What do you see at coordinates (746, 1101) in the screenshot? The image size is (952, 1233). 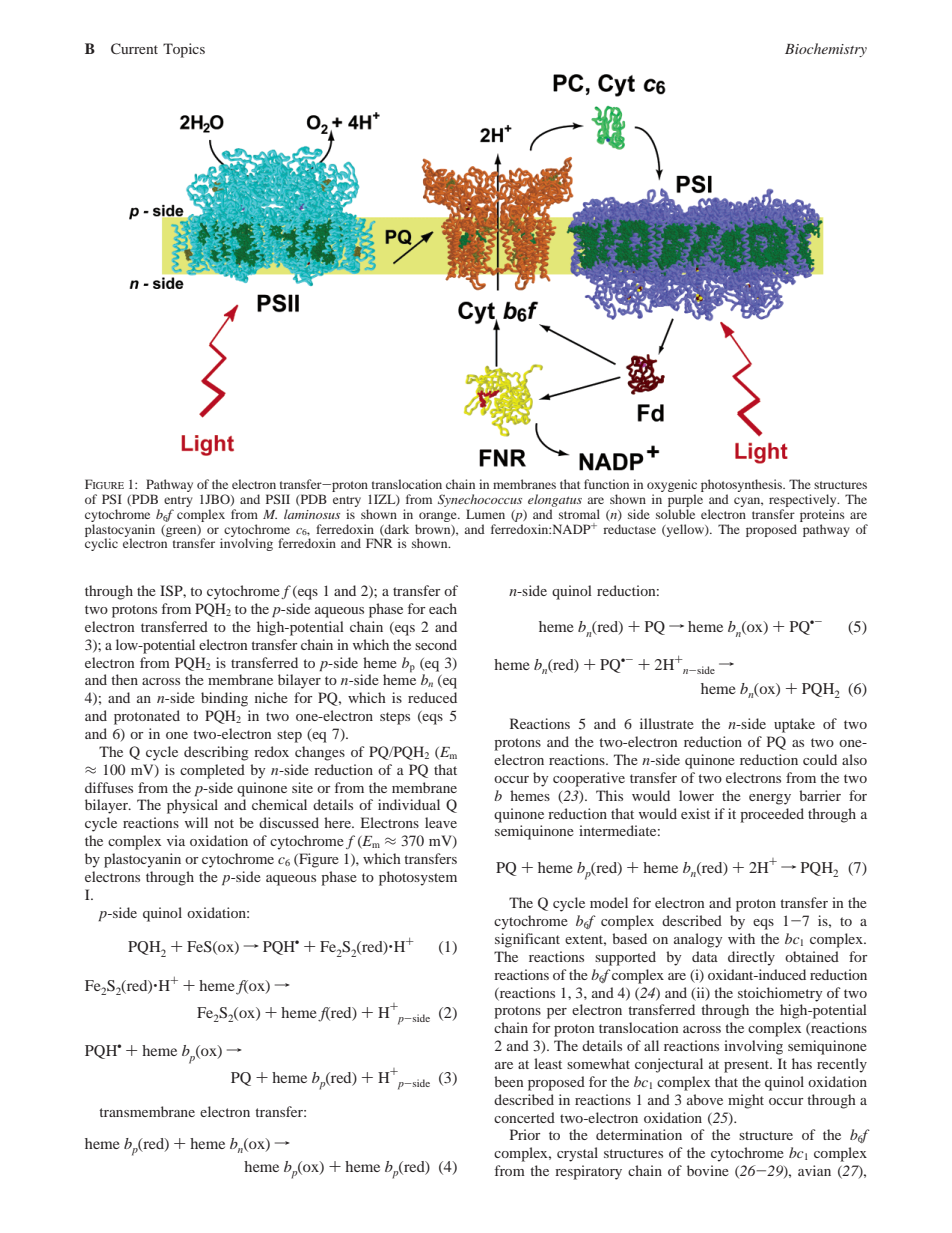 I see `might` at bounding box center [746, 1101].
